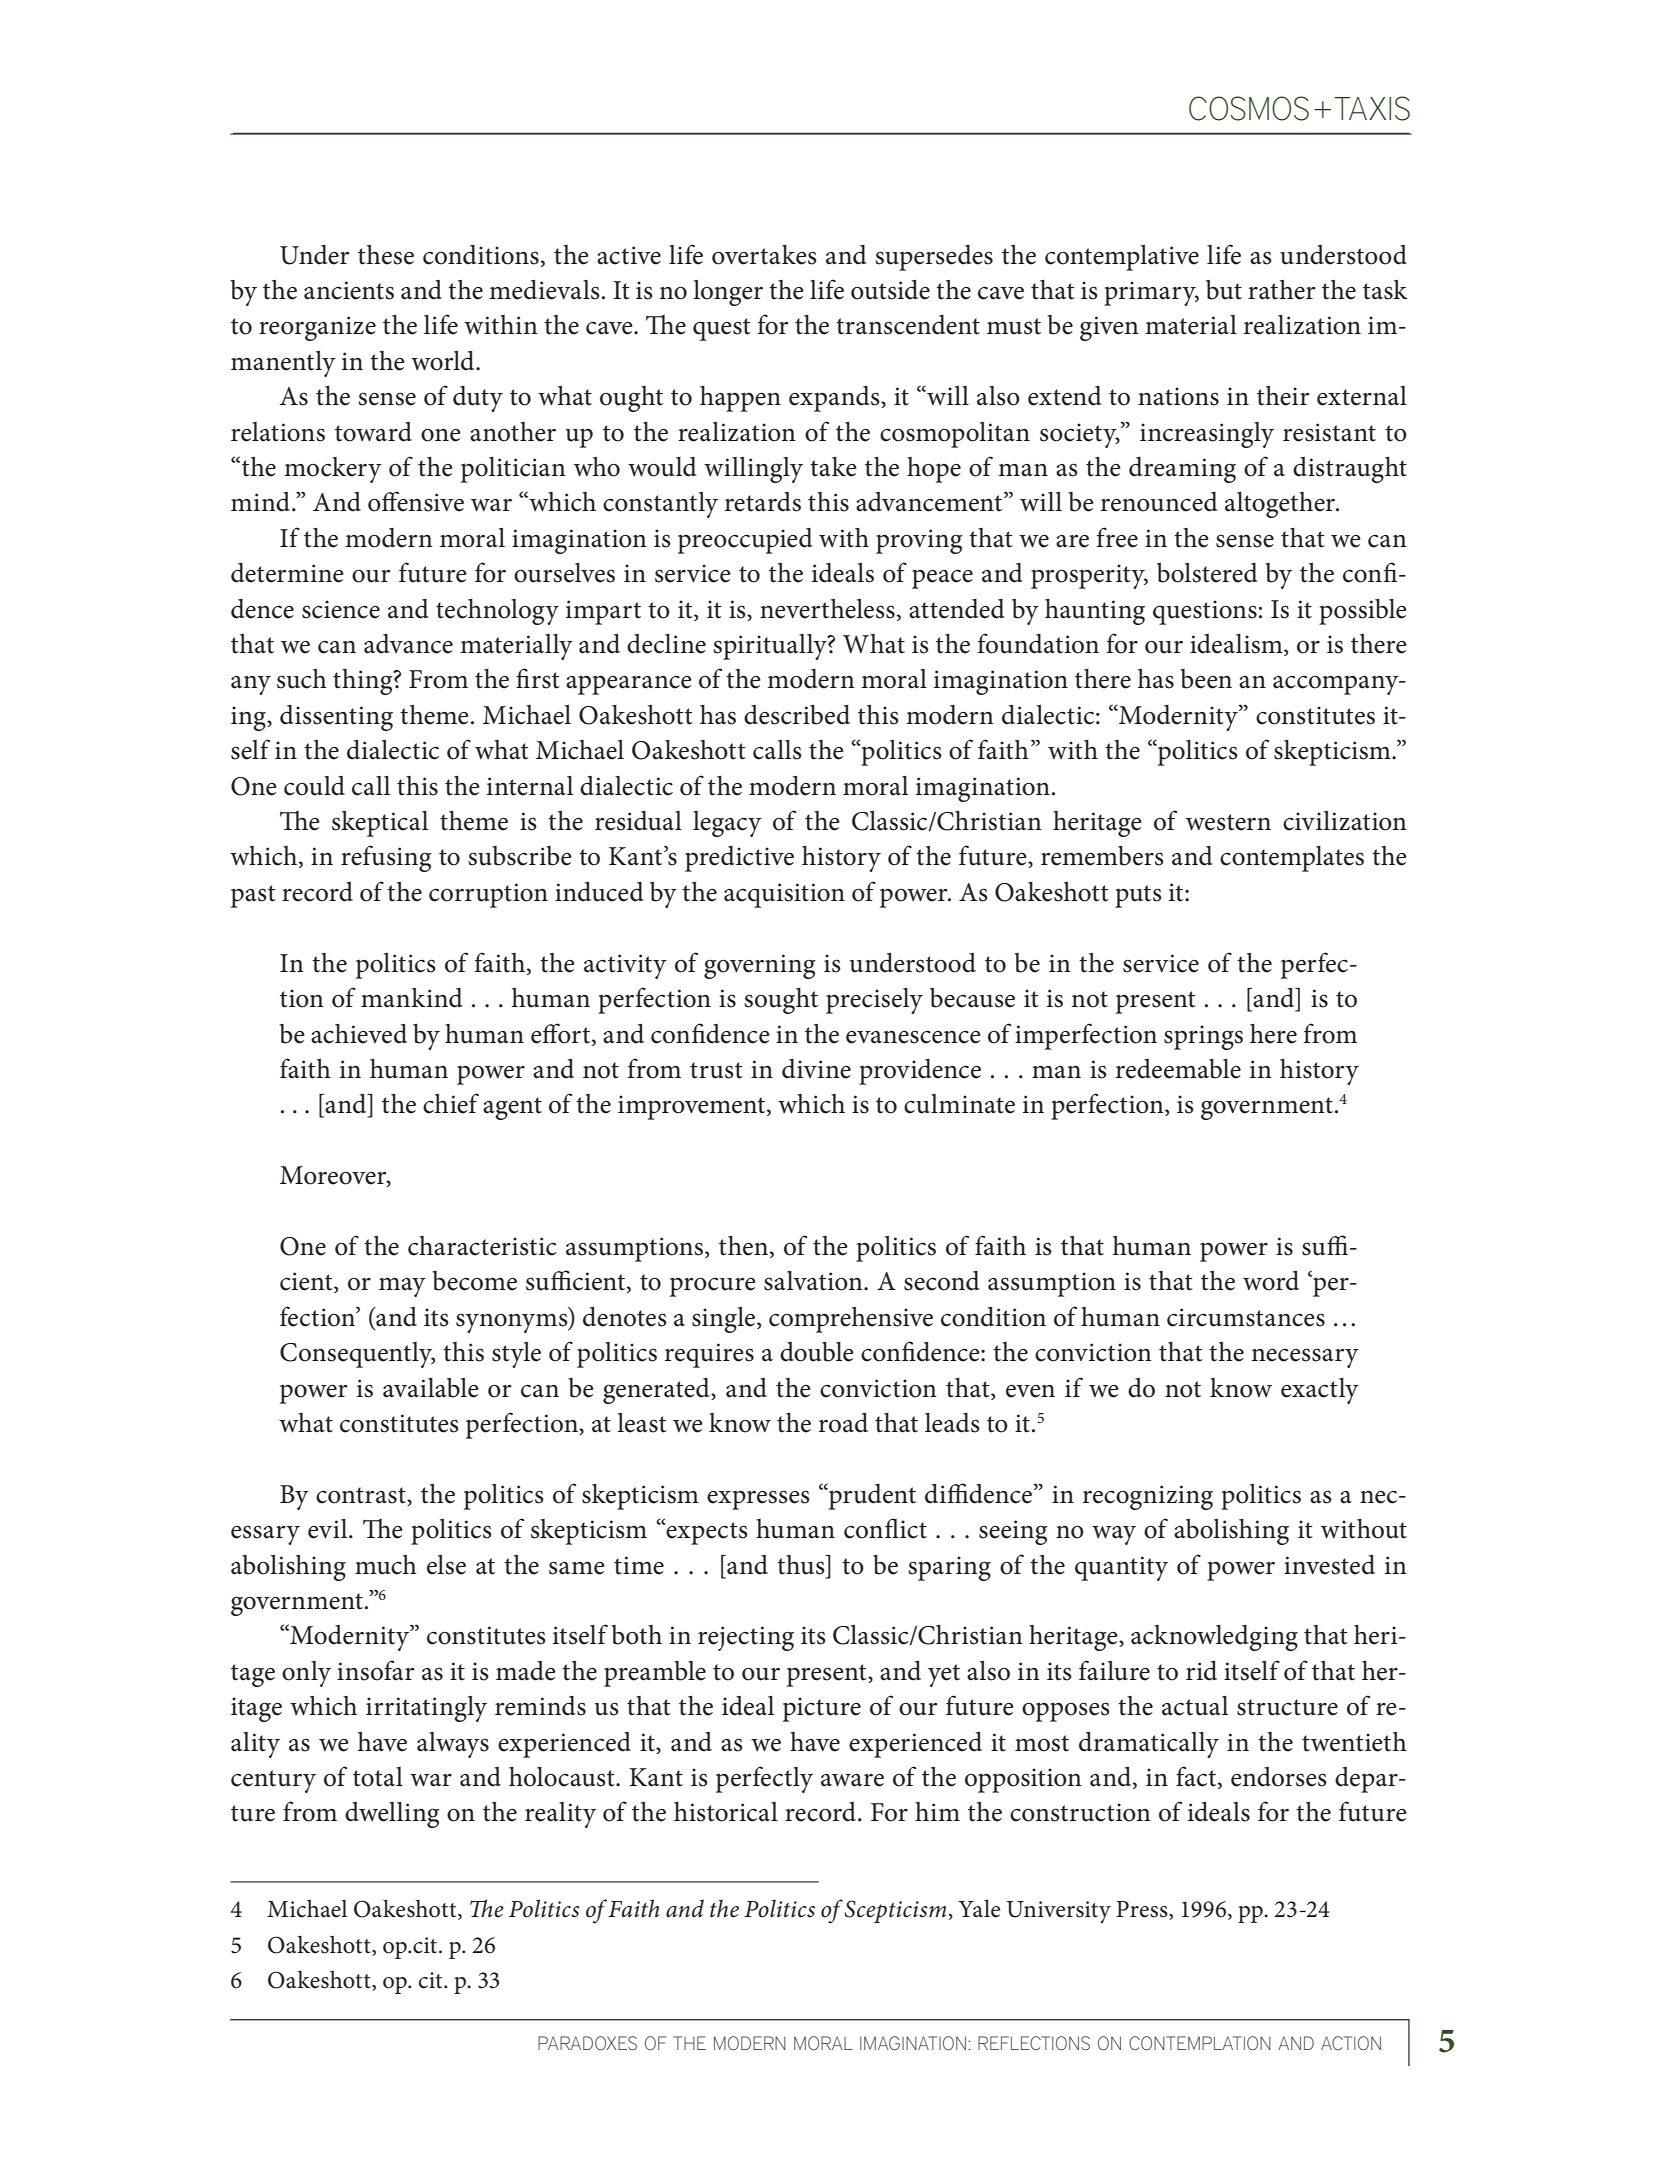  I want to click on available, so click(431, 1388).
